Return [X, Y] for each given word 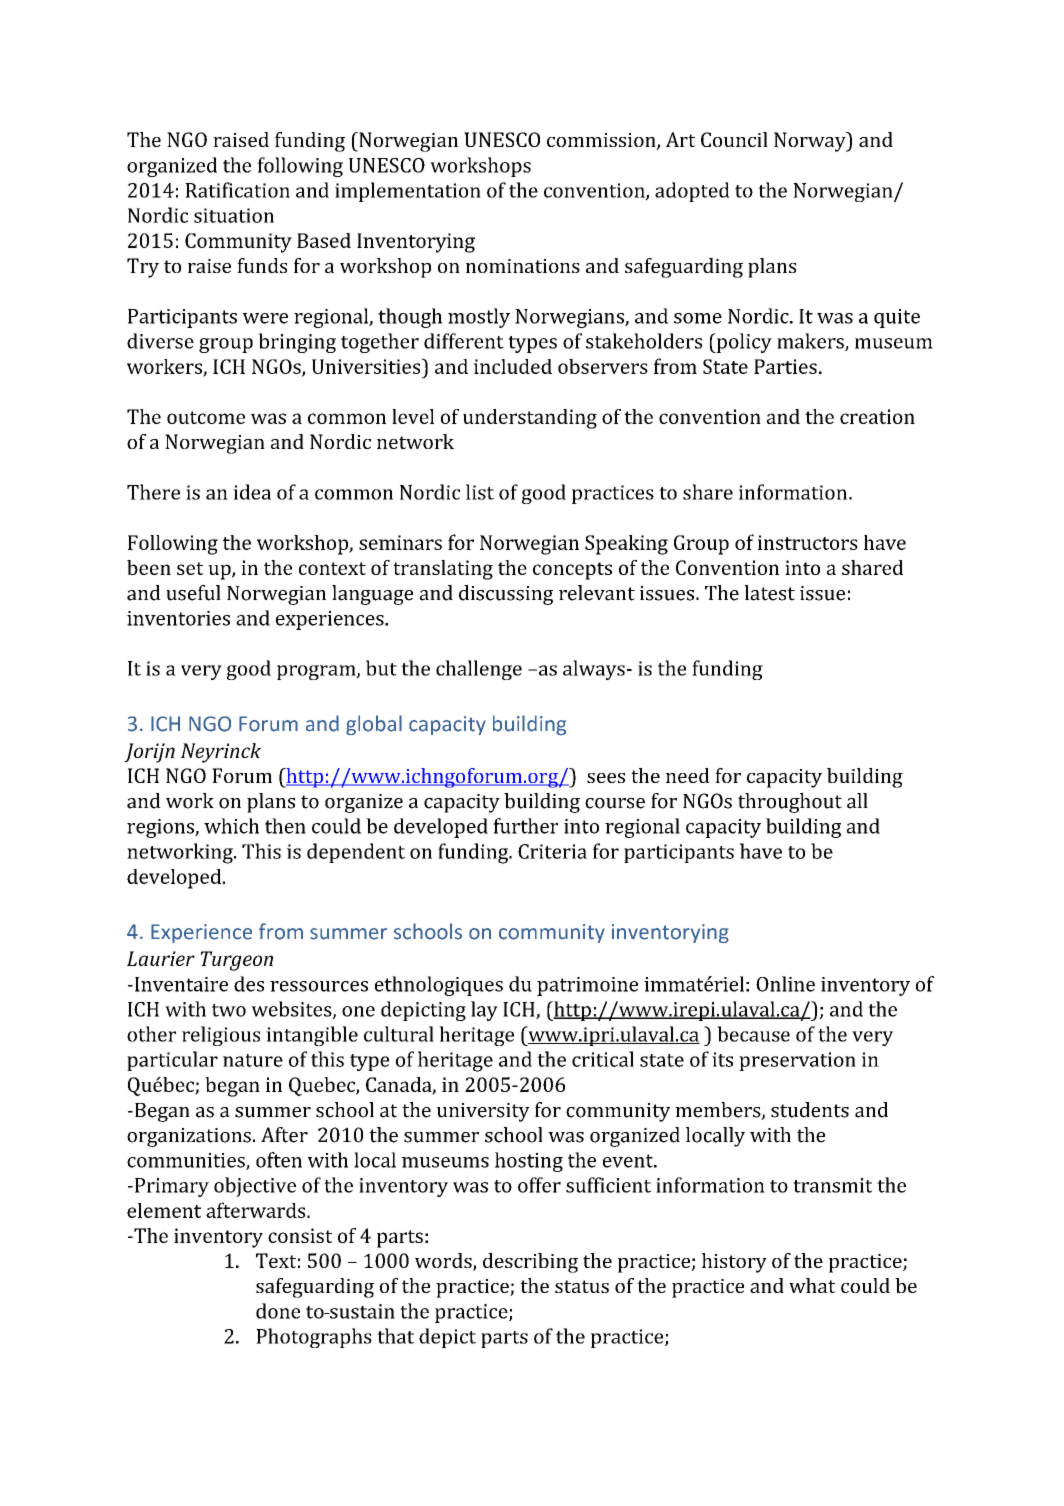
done [278, 1311]
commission [602, 141]
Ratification [237, 190]
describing [530, 1263]
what [812, 1285]
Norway [811, 142]
